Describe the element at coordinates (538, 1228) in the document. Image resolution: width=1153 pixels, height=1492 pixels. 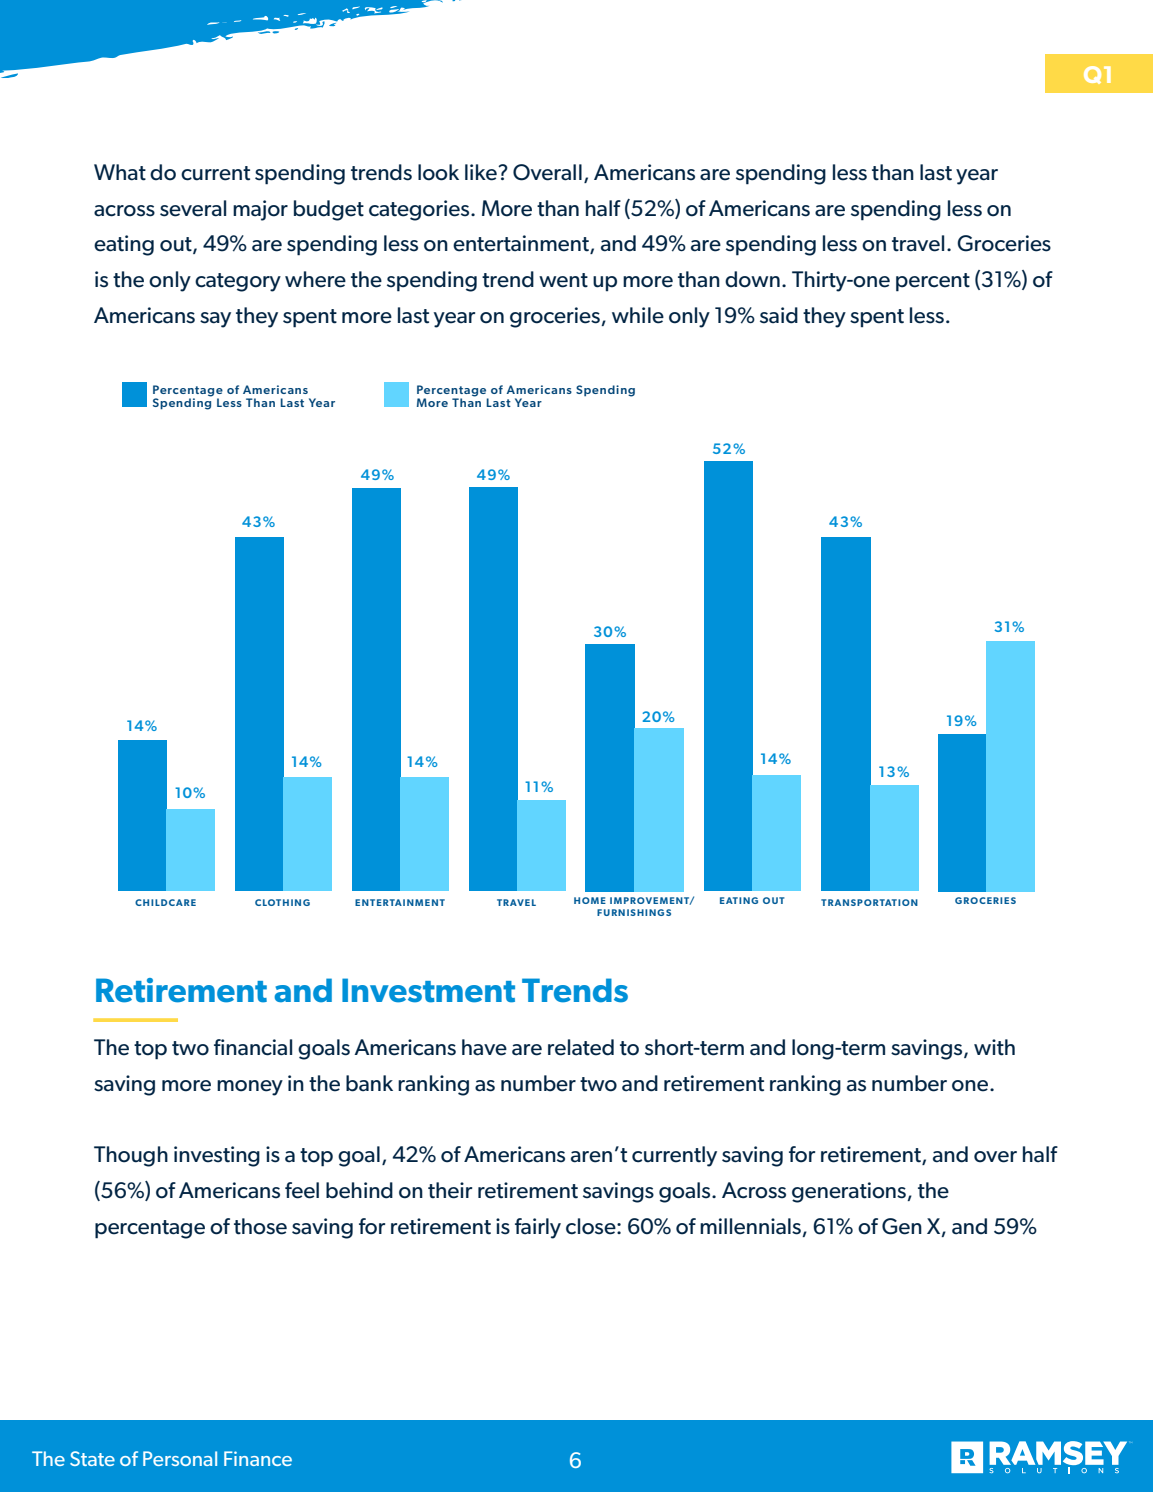
I see `fairly` at that location.
